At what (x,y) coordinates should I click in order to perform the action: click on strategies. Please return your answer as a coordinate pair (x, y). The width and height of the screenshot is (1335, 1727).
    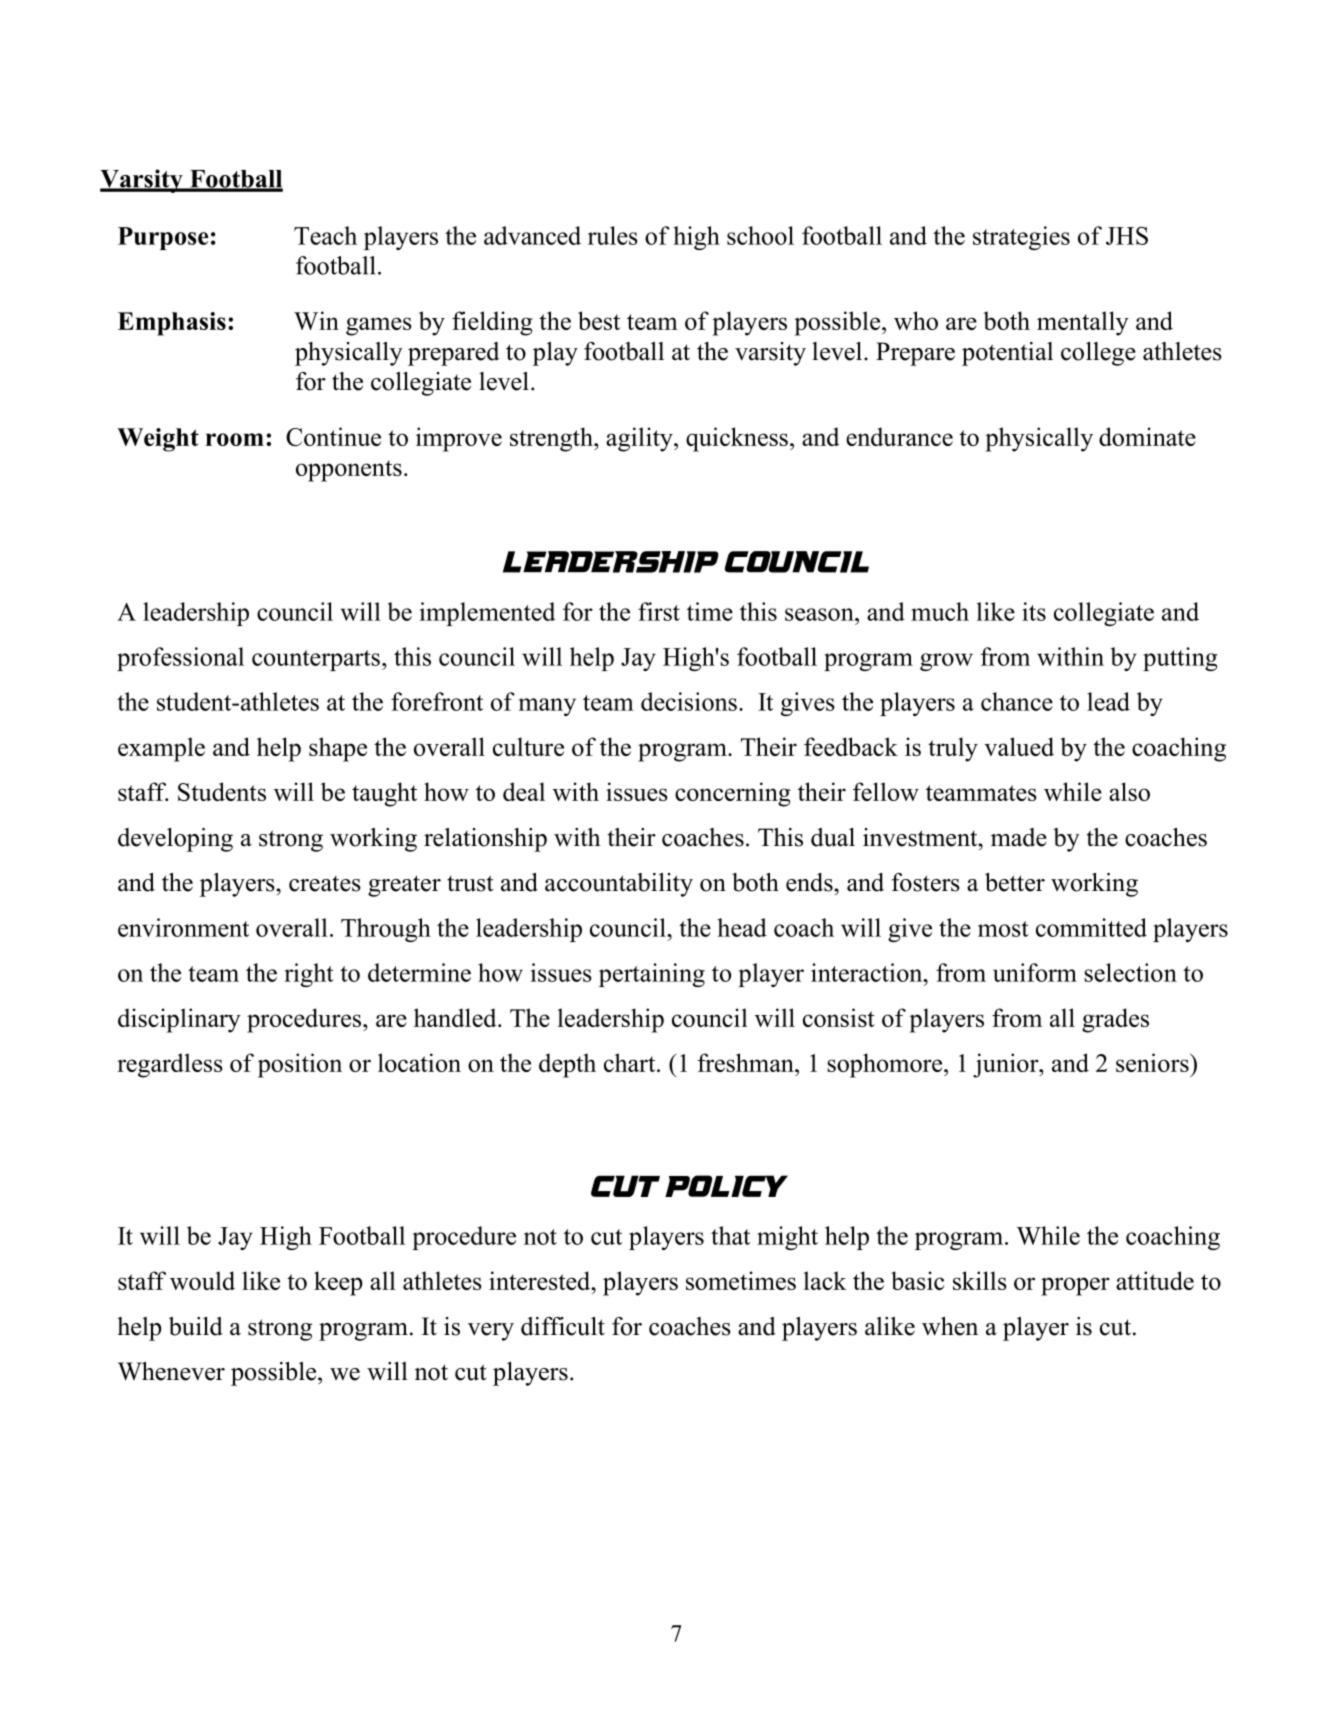
    Looking at the image, I should click on (1021, 238).
